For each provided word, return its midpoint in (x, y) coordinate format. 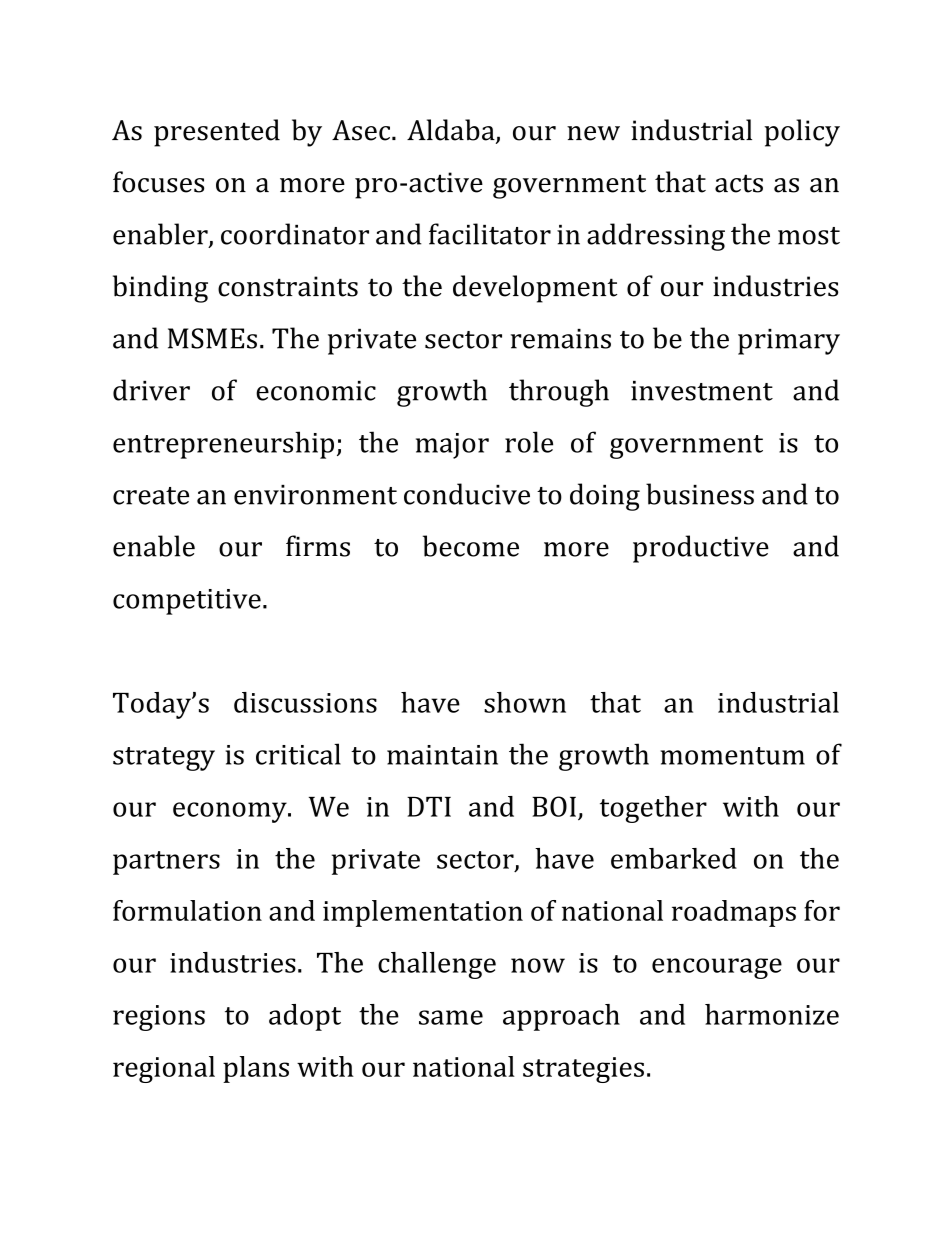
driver (151, 390)
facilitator (490, 234)
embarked (674, 858)
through (559, 393)
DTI (429, 807)
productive (701, 549)
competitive (187, 602)
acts (739, 183)
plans (256, 1069)
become (471, 546)
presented (217, 133)
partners (166, 863)
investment (702, 391)
